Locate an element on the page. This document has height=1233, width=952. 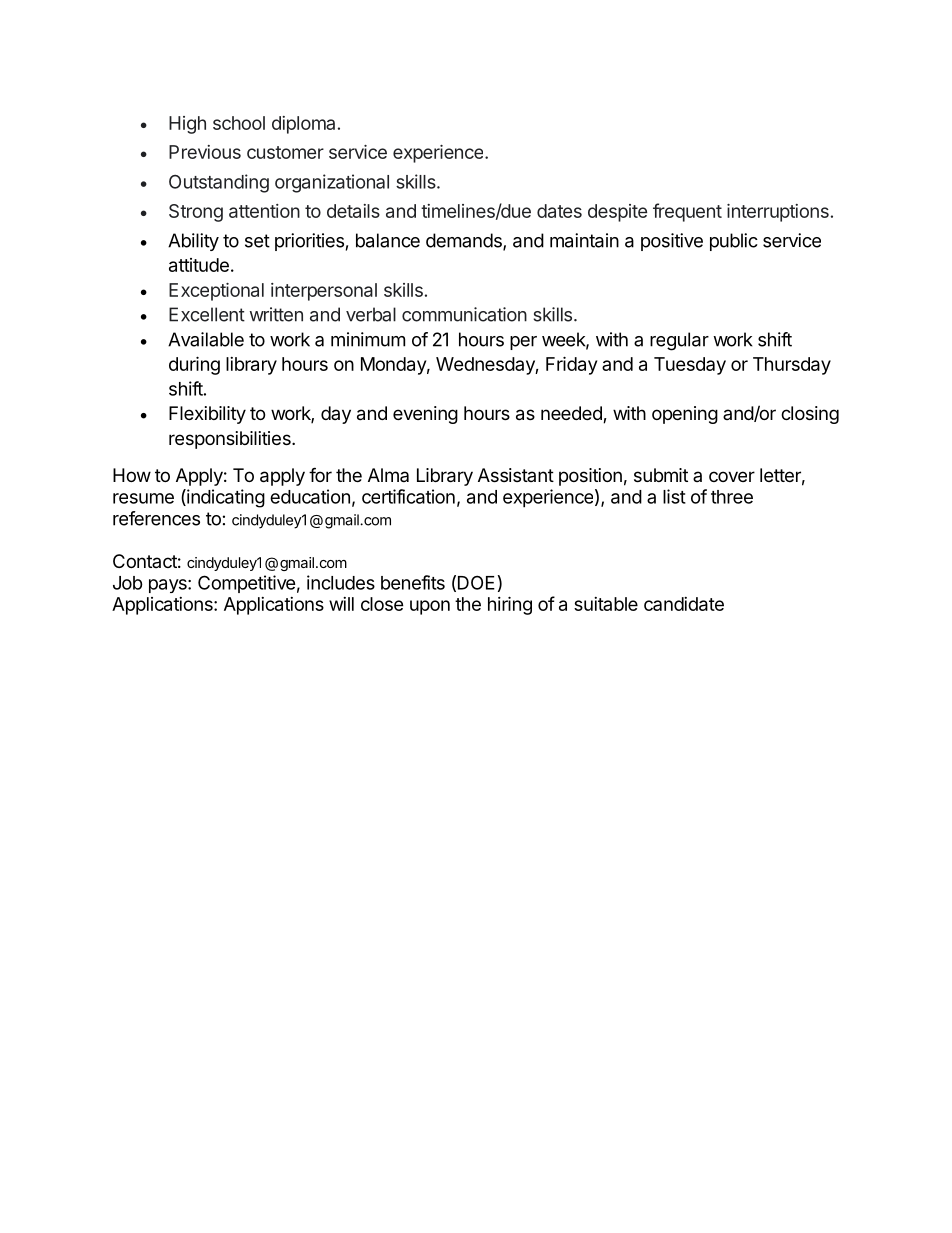
during is located at coordinates (194, 365).
